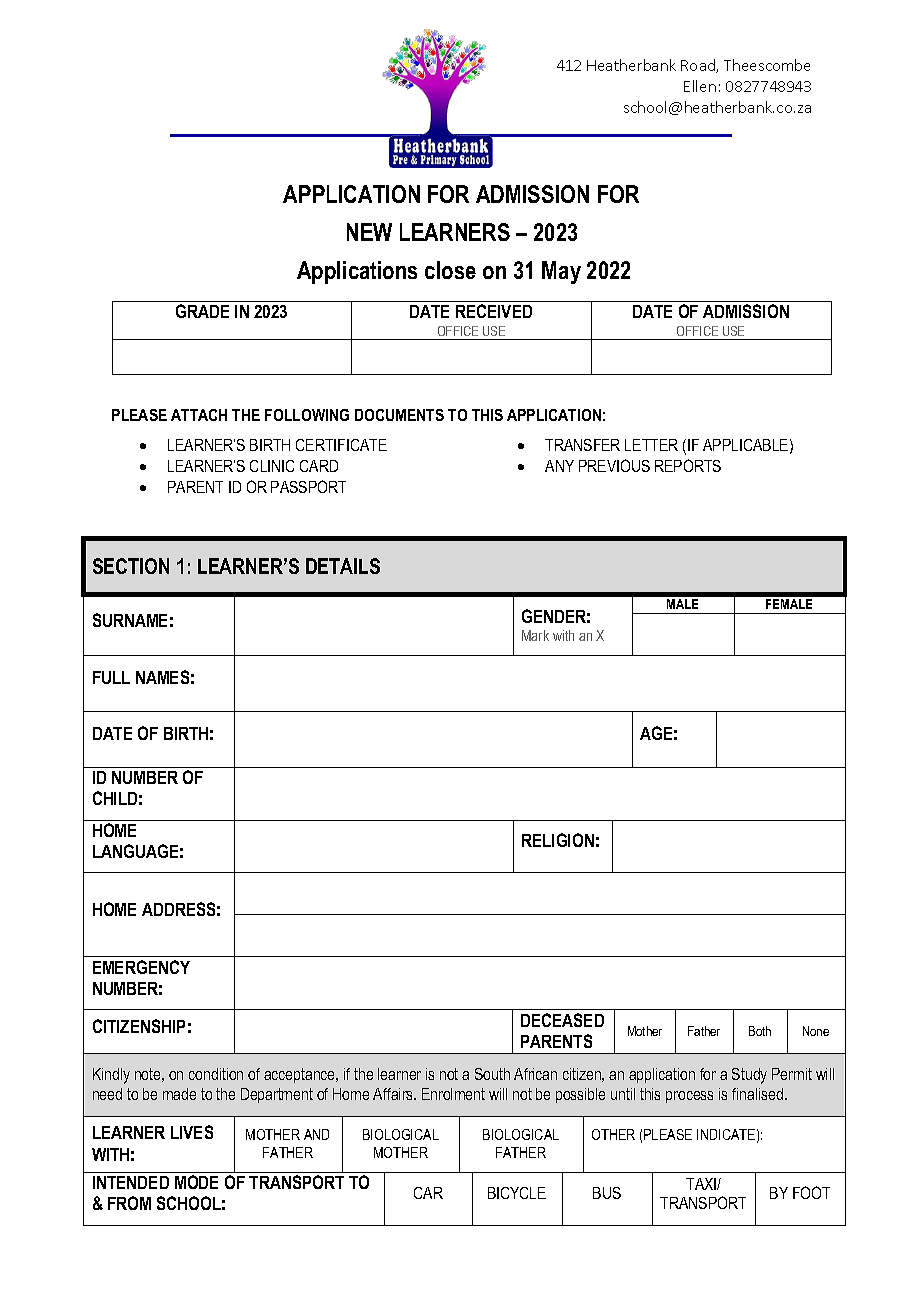 Image resolution: width=924 pixels, height=1308 pixels. I want to click on NEW, so click(369, 232).
